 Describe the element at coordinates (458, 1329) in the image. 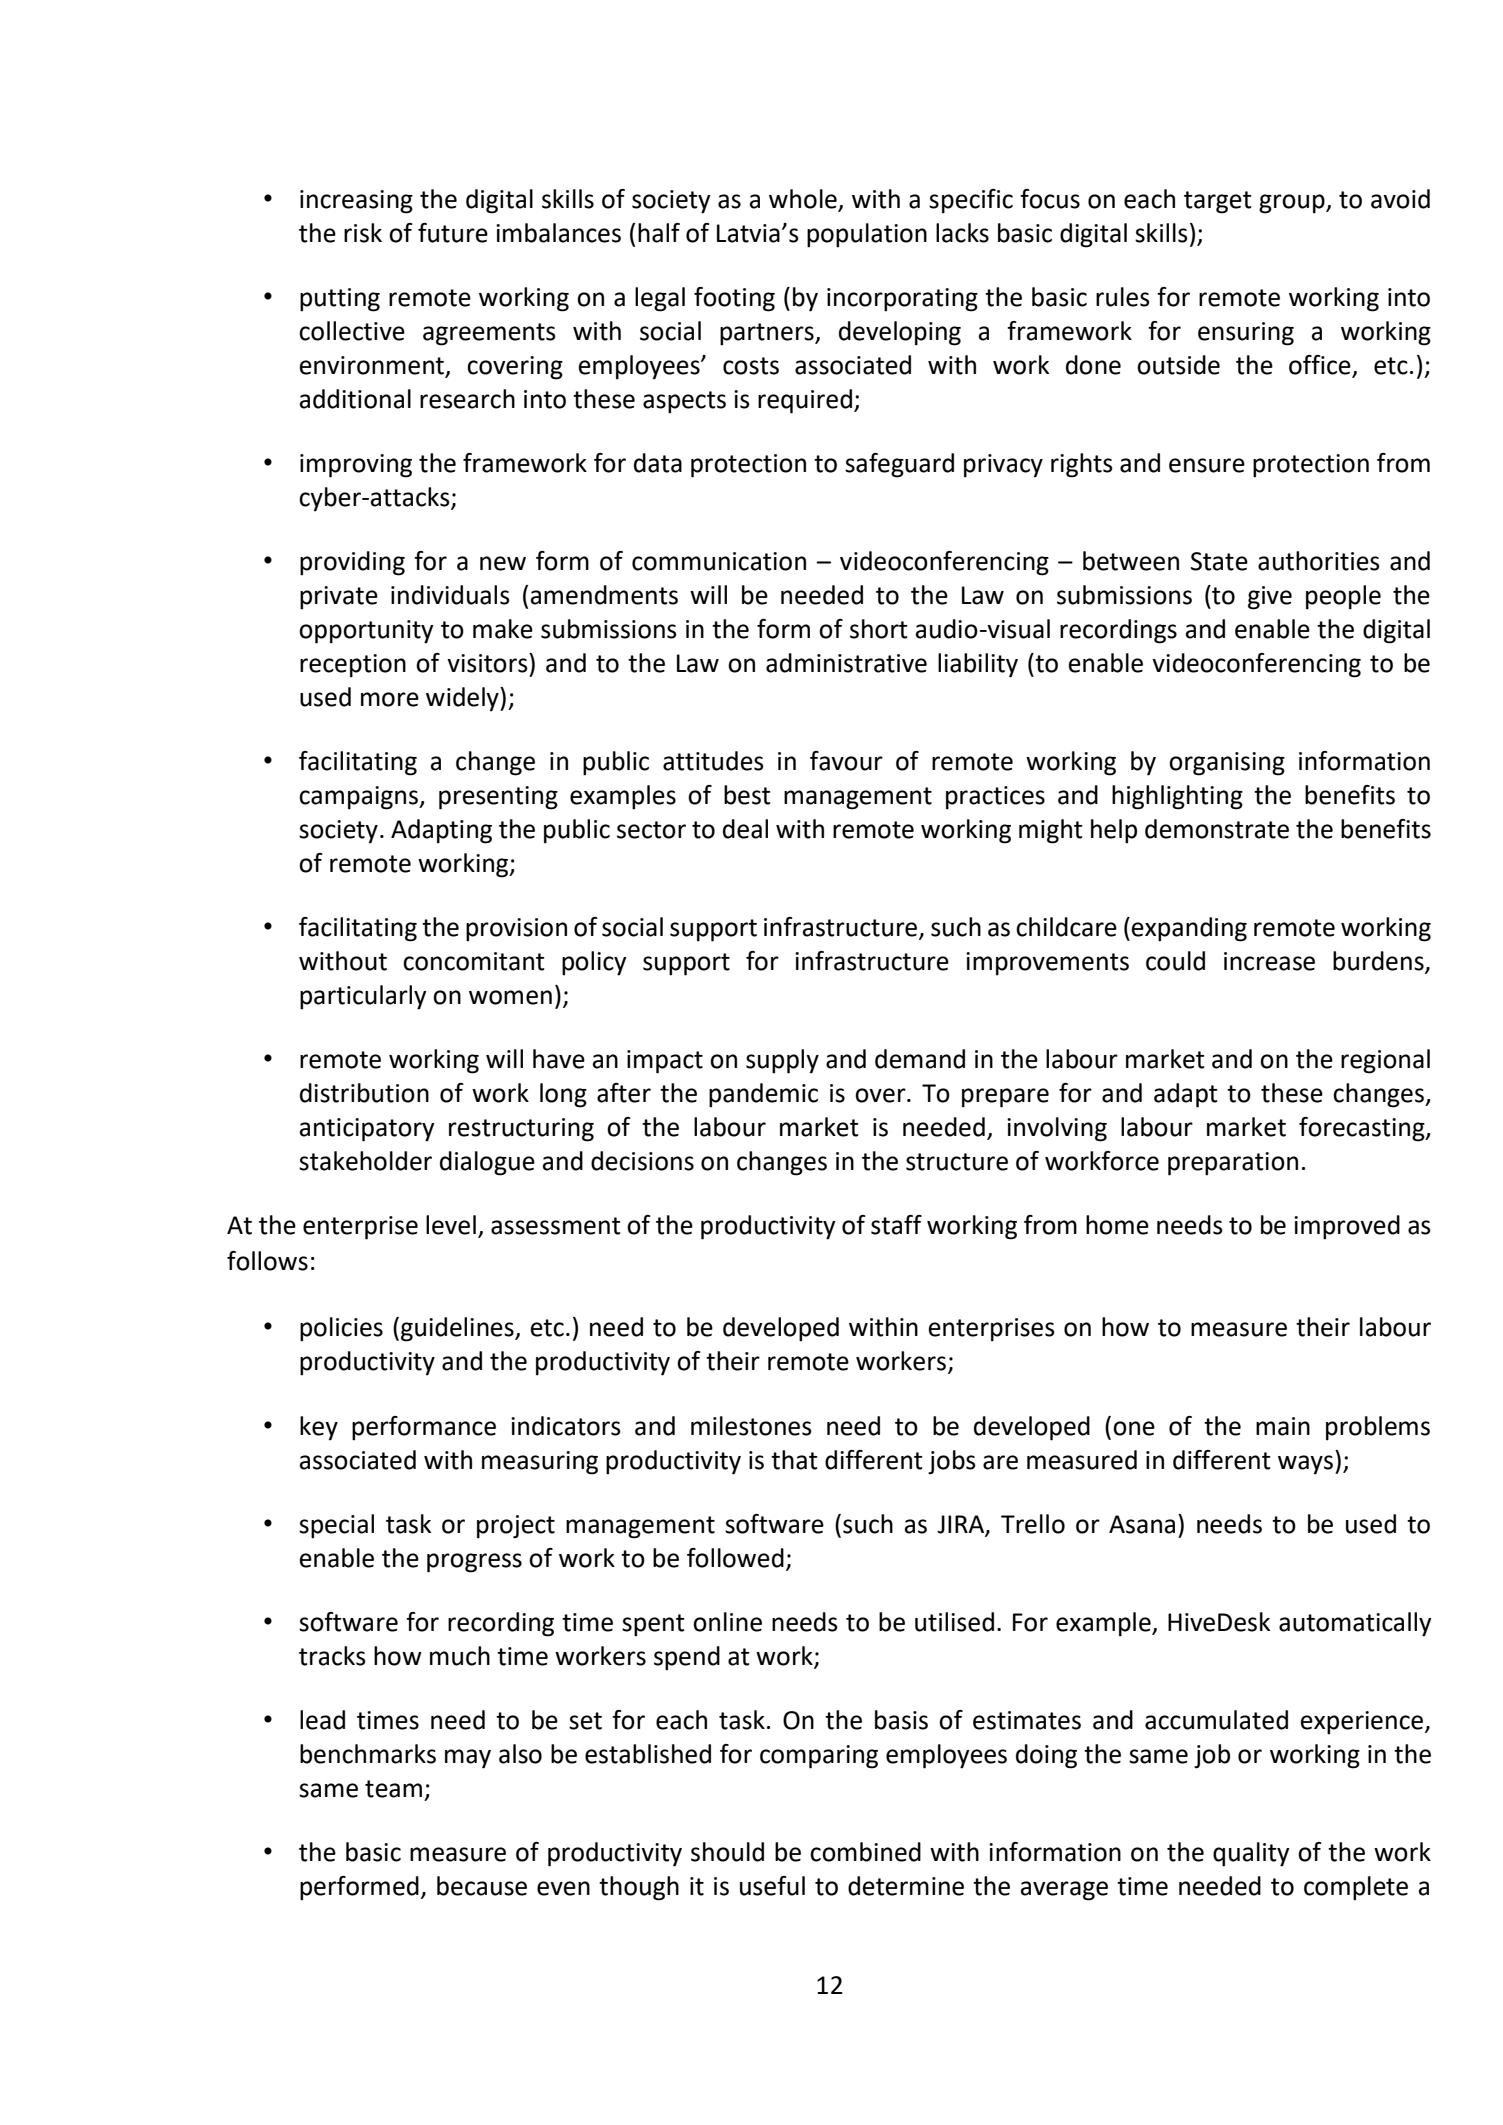

I see `guidelines` at that location.
